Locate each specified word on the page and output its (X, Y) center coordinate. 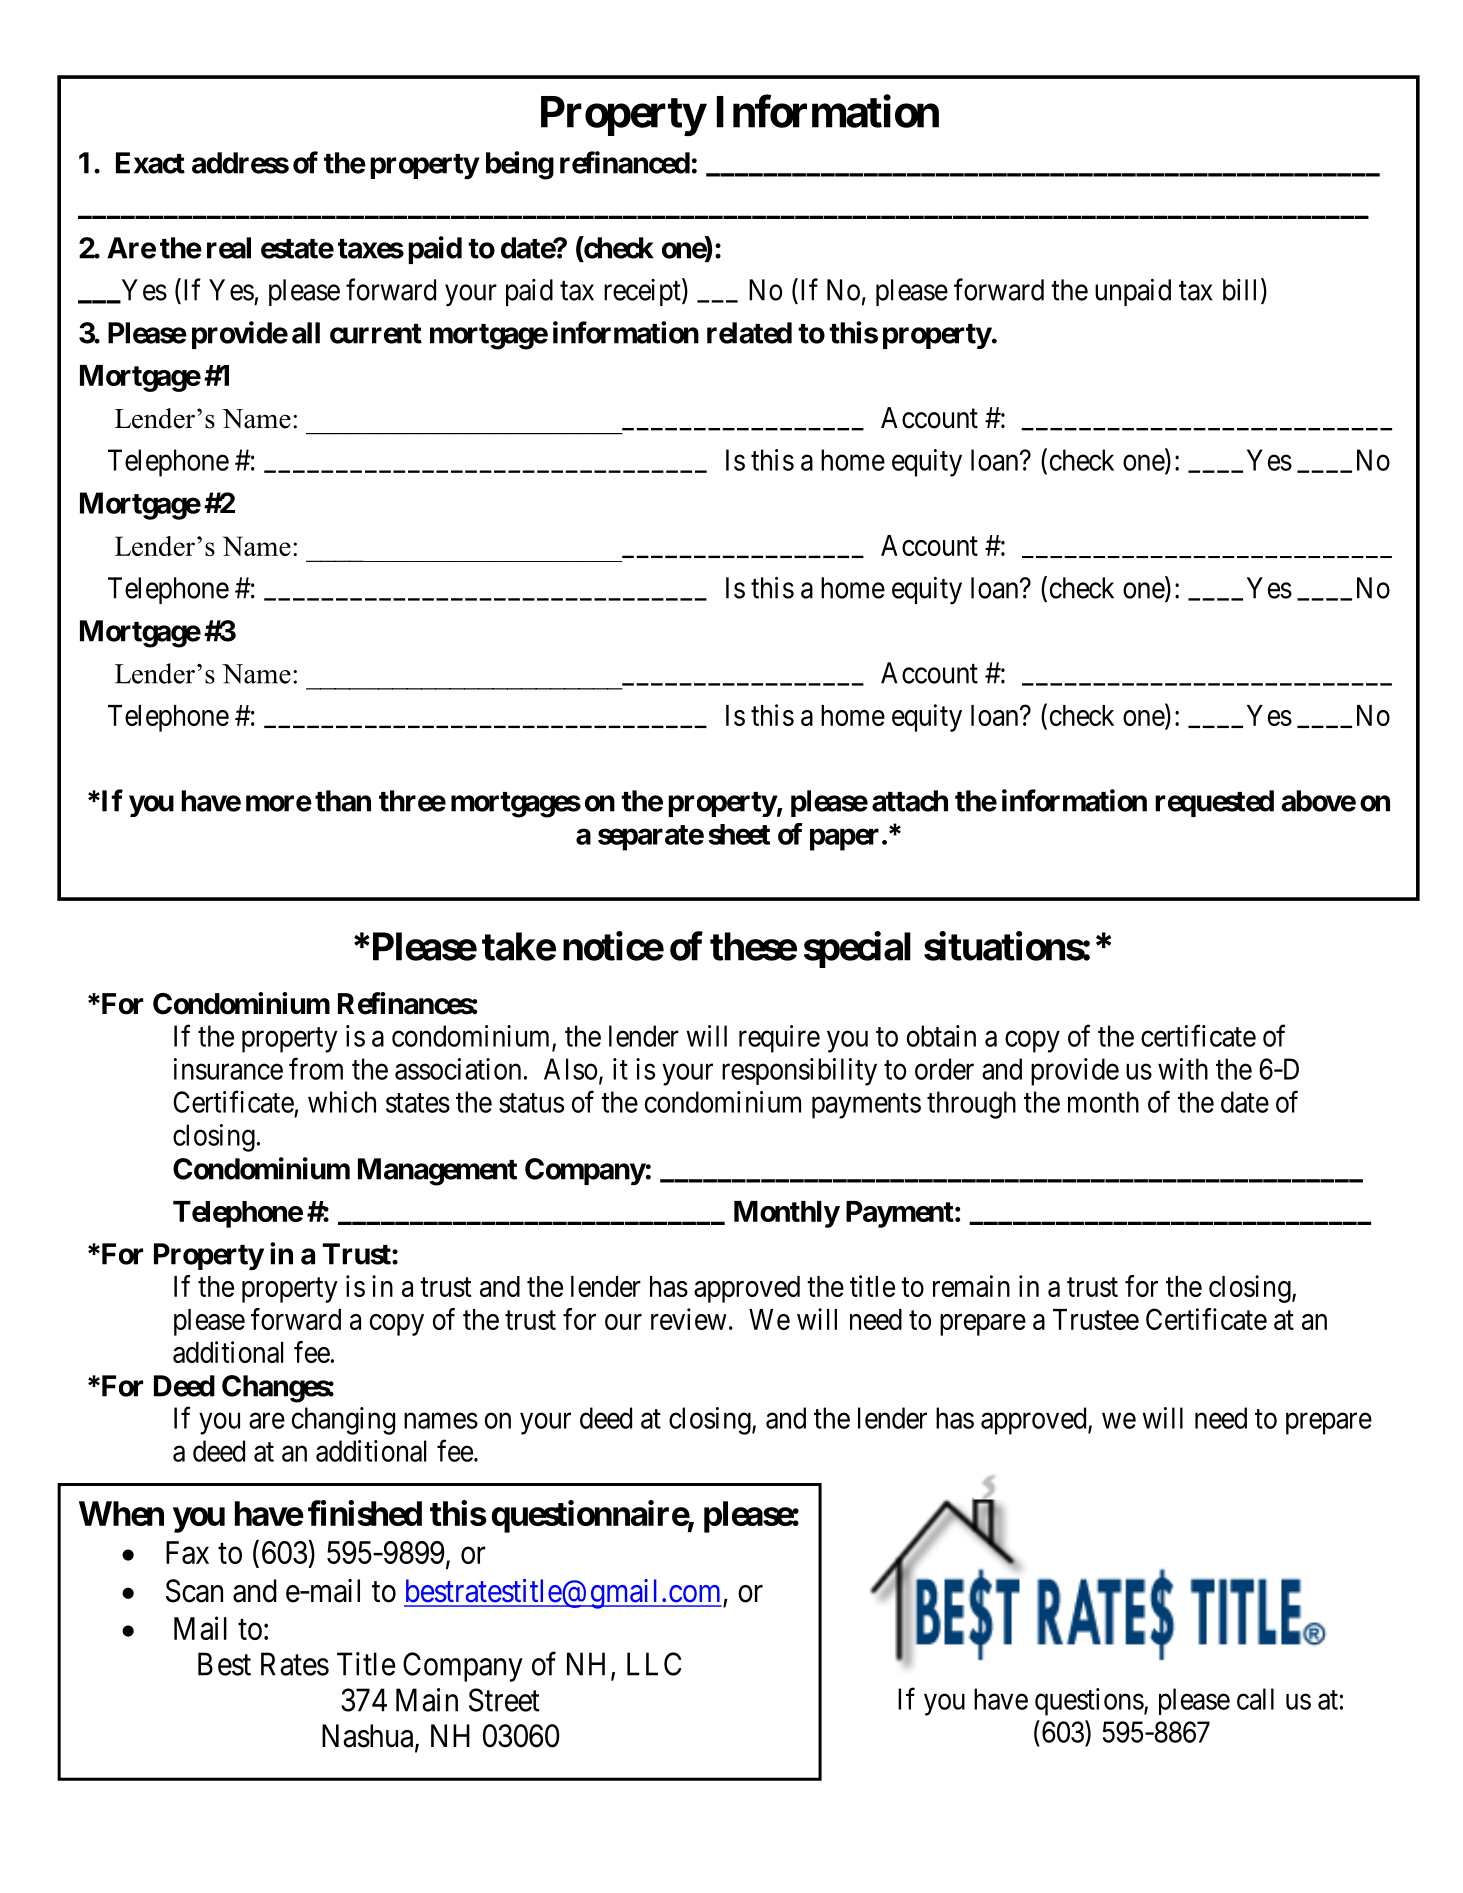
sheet (739, 834)
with (1183, 1069)
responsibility (799, 1072)
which (342, 1102)
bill (1242, 290)
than (343, 801)
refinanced (625, 162)
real (229, 248)
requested (1214, 803)
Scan (194, 1591)
